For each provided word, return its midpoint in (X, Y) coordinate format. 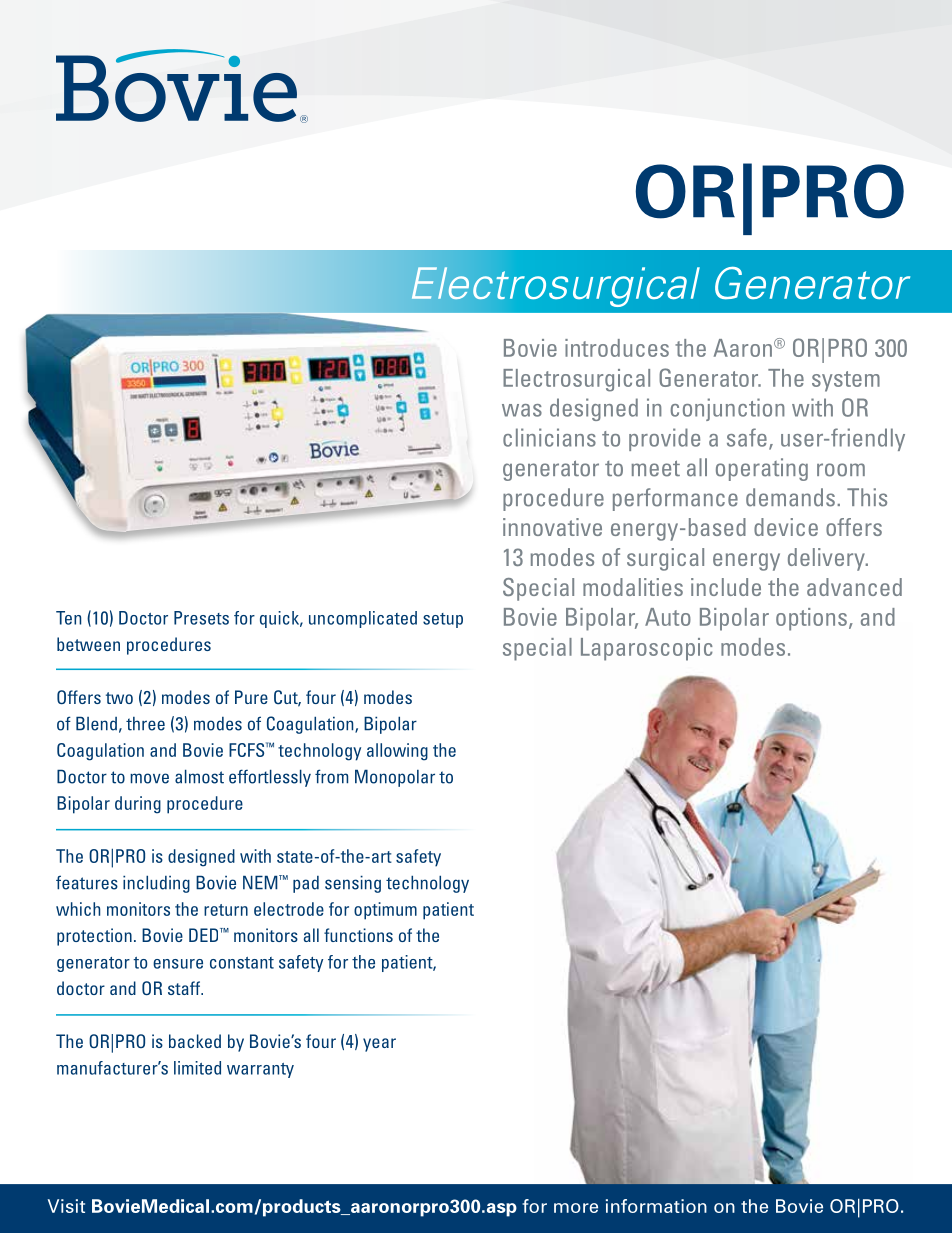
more (576, 1208)
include (726, 587)
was (522, 410)
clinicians (549, 437)
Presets (201, 618)
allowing (397, 752)
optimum (385, 911)
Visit (66, 1206)
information (656, 1206)
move (149, 778)
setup (443, 620)
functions (358, 935)
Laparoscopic (647, 649)
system (846, 381)
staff (185, 988)
